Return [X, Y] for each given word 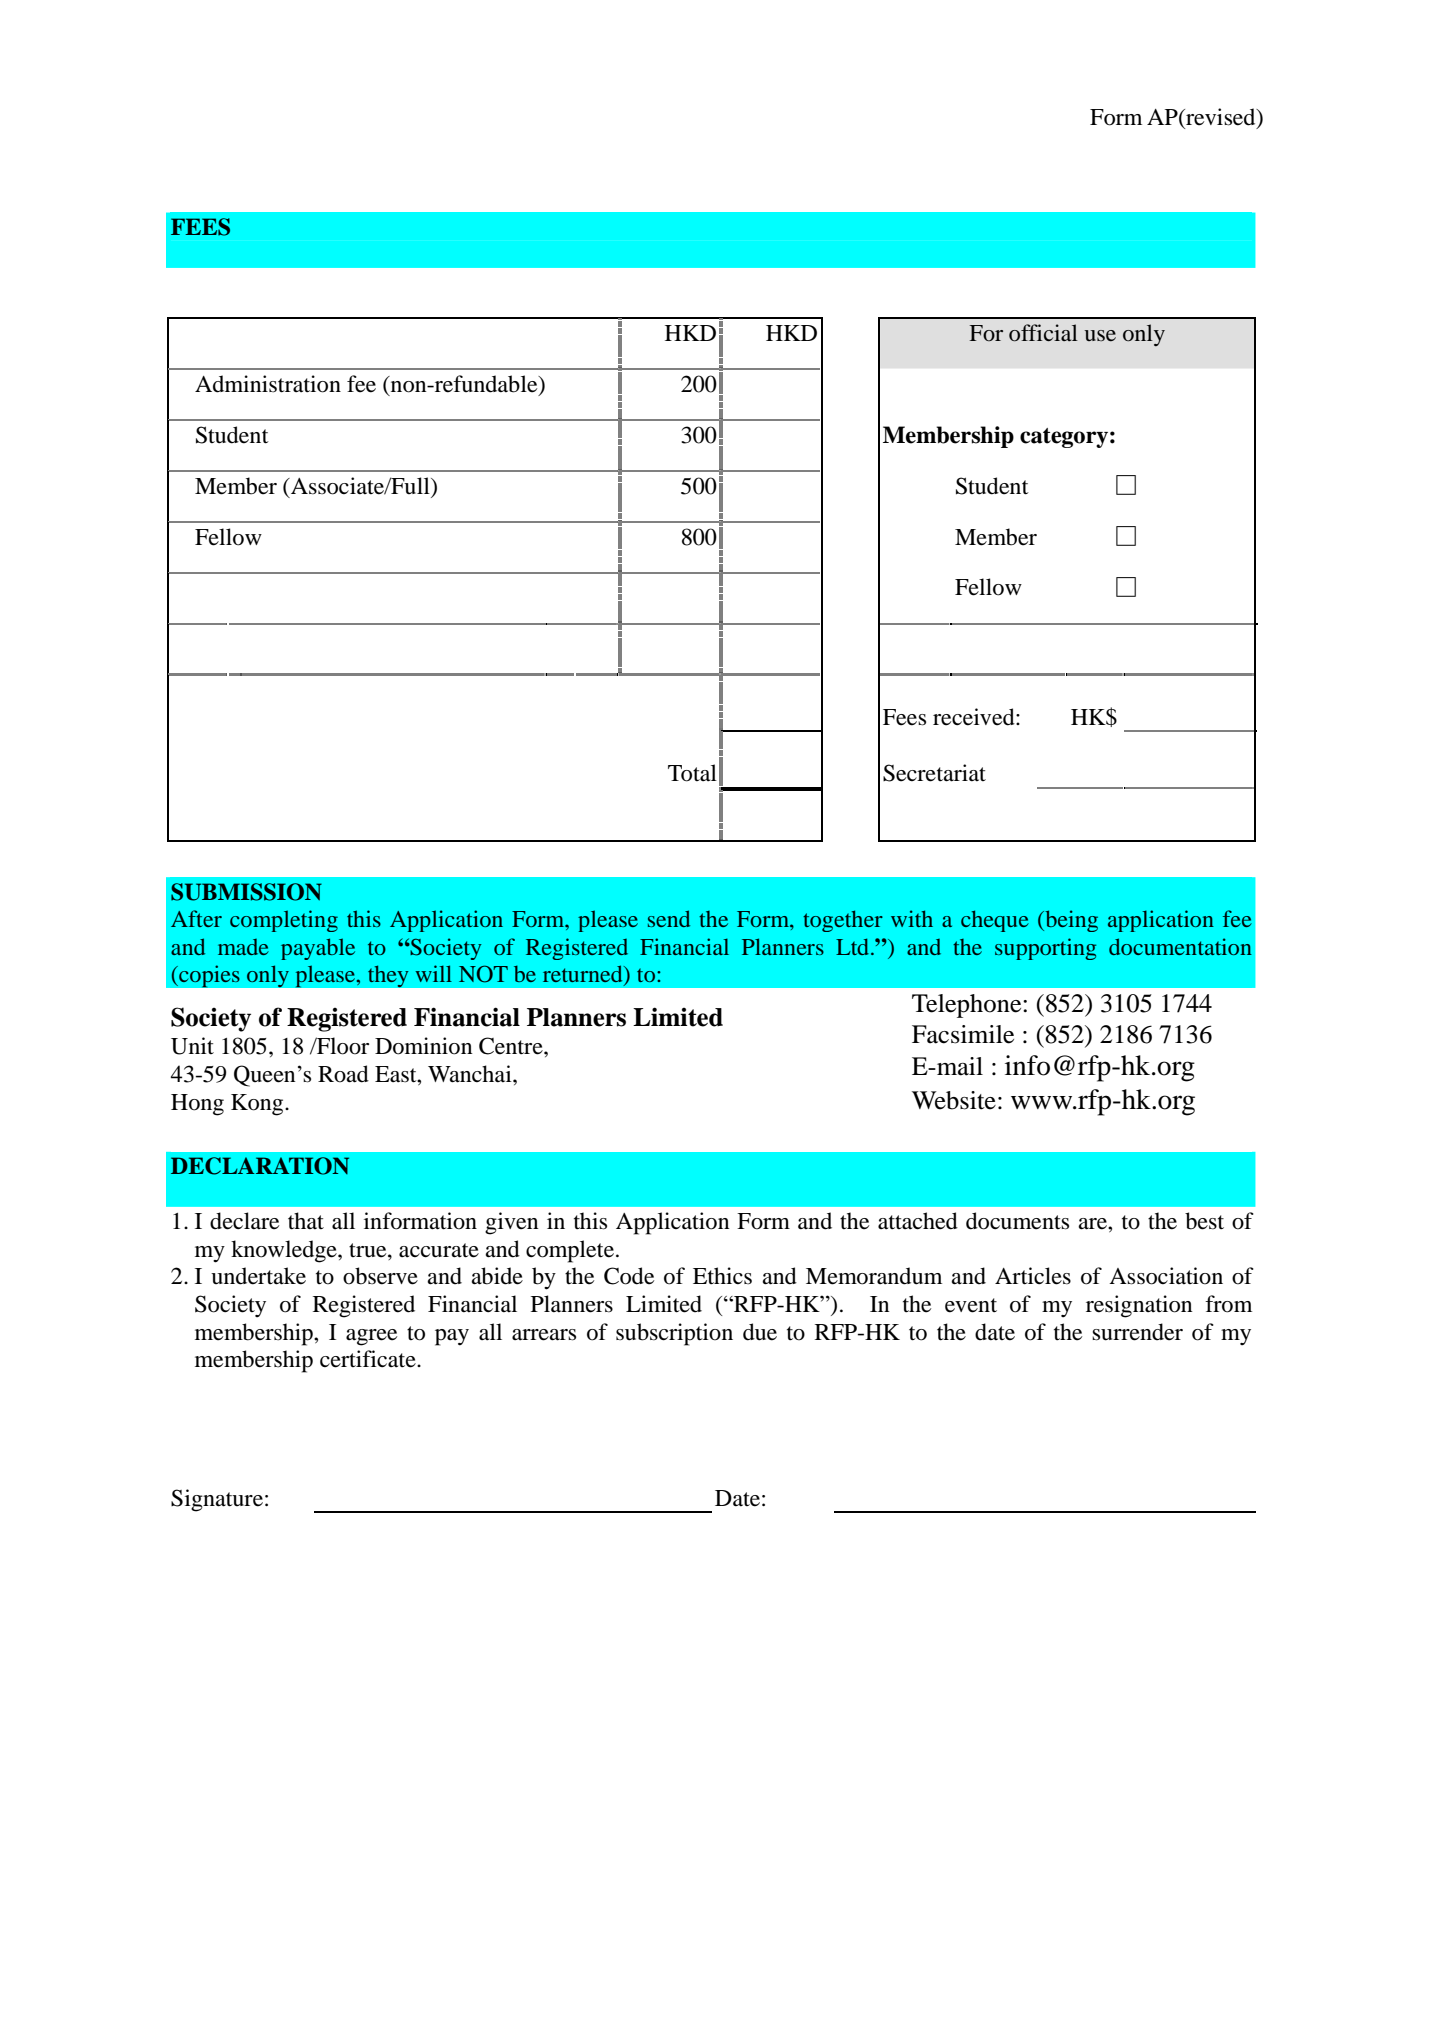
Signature [217, 1500]
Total [692, 773]
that [306, 1221]
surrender [1137, 1332]
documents [1017, 1221]
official [1043, 333]
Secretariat [934, 773]
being [1070, 921]
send [669, 918]
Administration [268, 384]
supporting [1045, 949]
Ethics [722, 1276]
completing [284, 921]
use [1100, 336]
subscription [674, 1334]
